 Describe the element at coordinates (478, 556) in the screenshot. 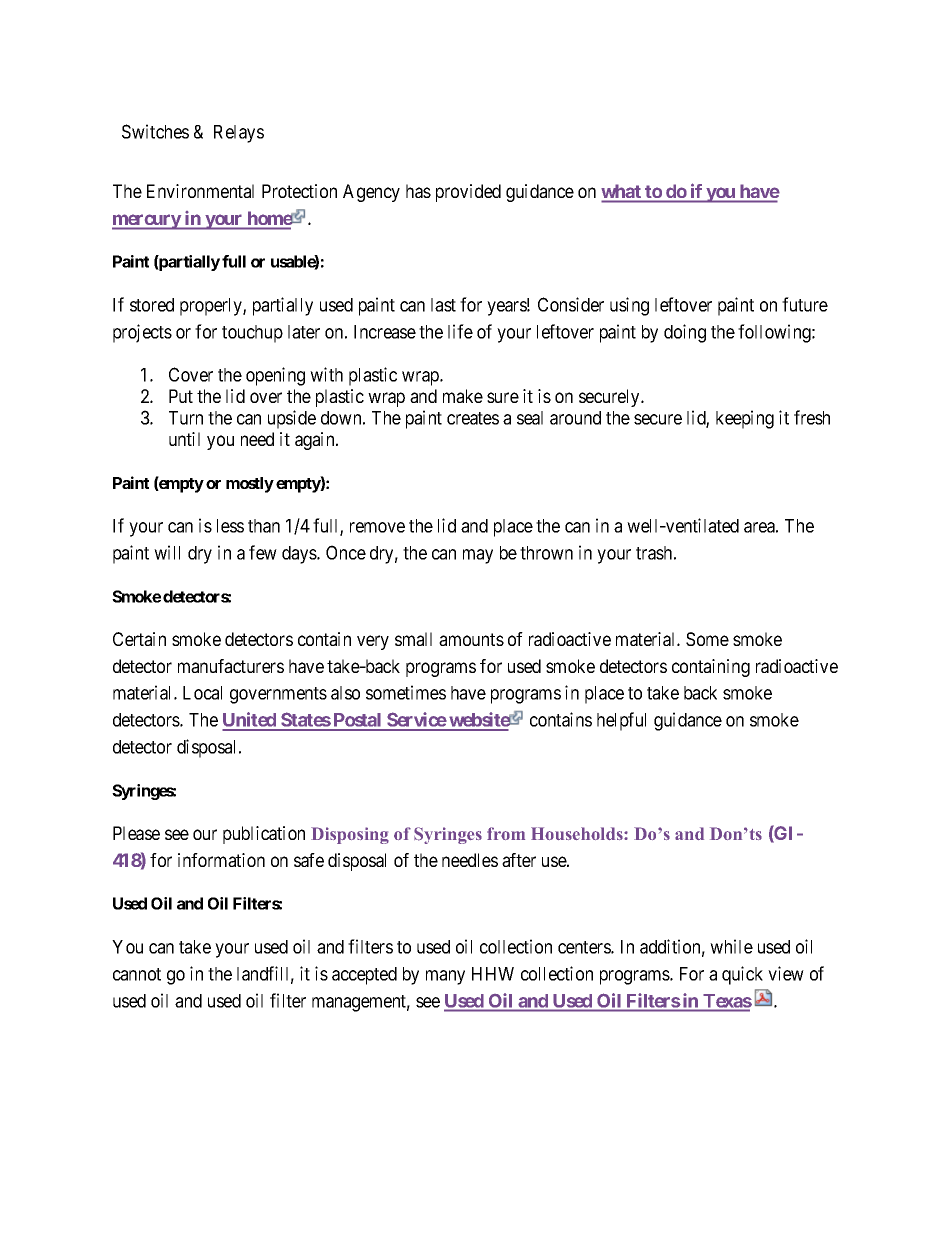

I see `may` at that location.
